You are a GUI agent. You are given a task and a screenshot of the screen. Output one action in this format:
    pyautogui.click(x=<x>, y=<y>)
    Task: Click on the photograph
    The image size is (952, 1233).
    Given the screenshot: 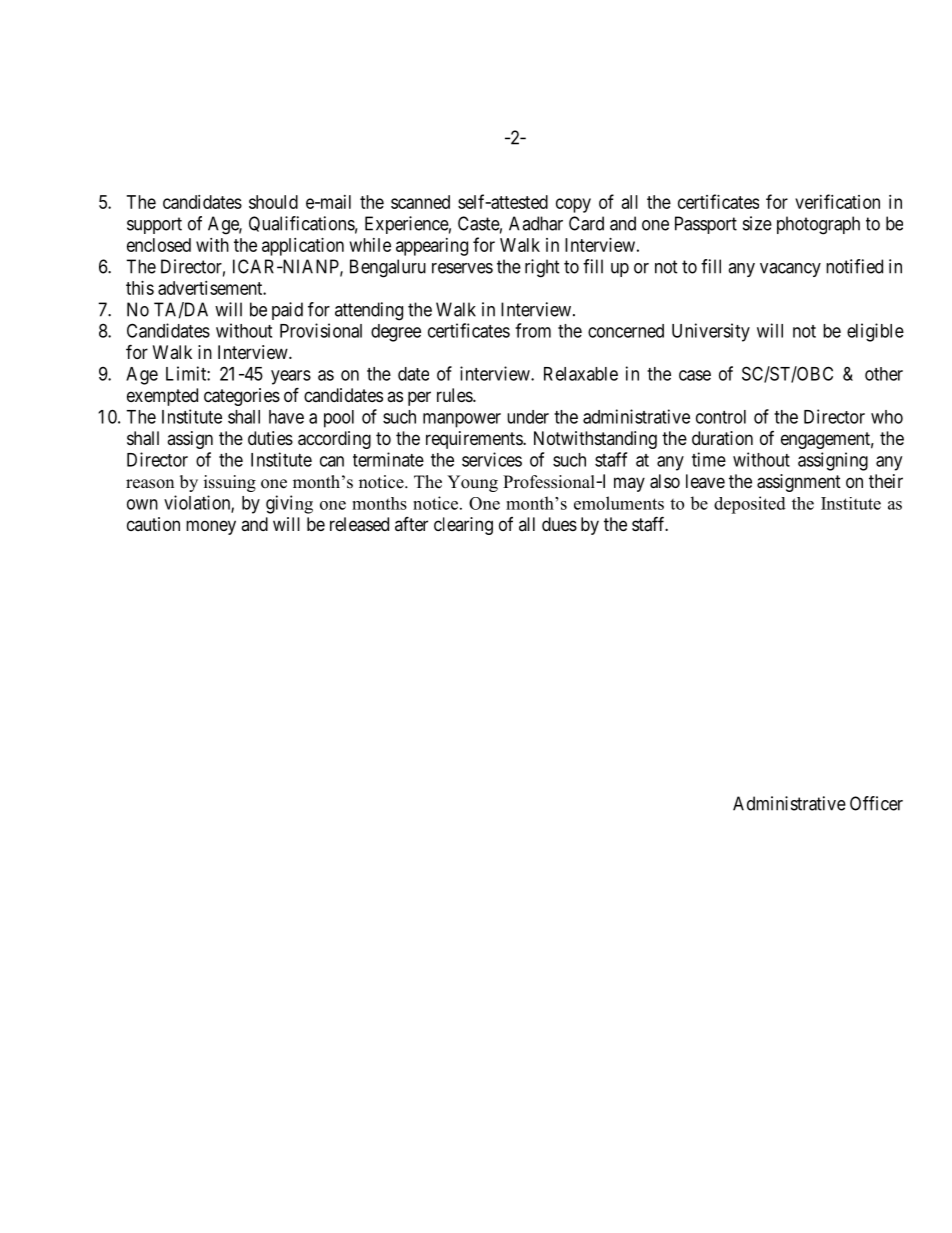 What is the action you would take?
    pyautogui.click(x=818, y=225)
